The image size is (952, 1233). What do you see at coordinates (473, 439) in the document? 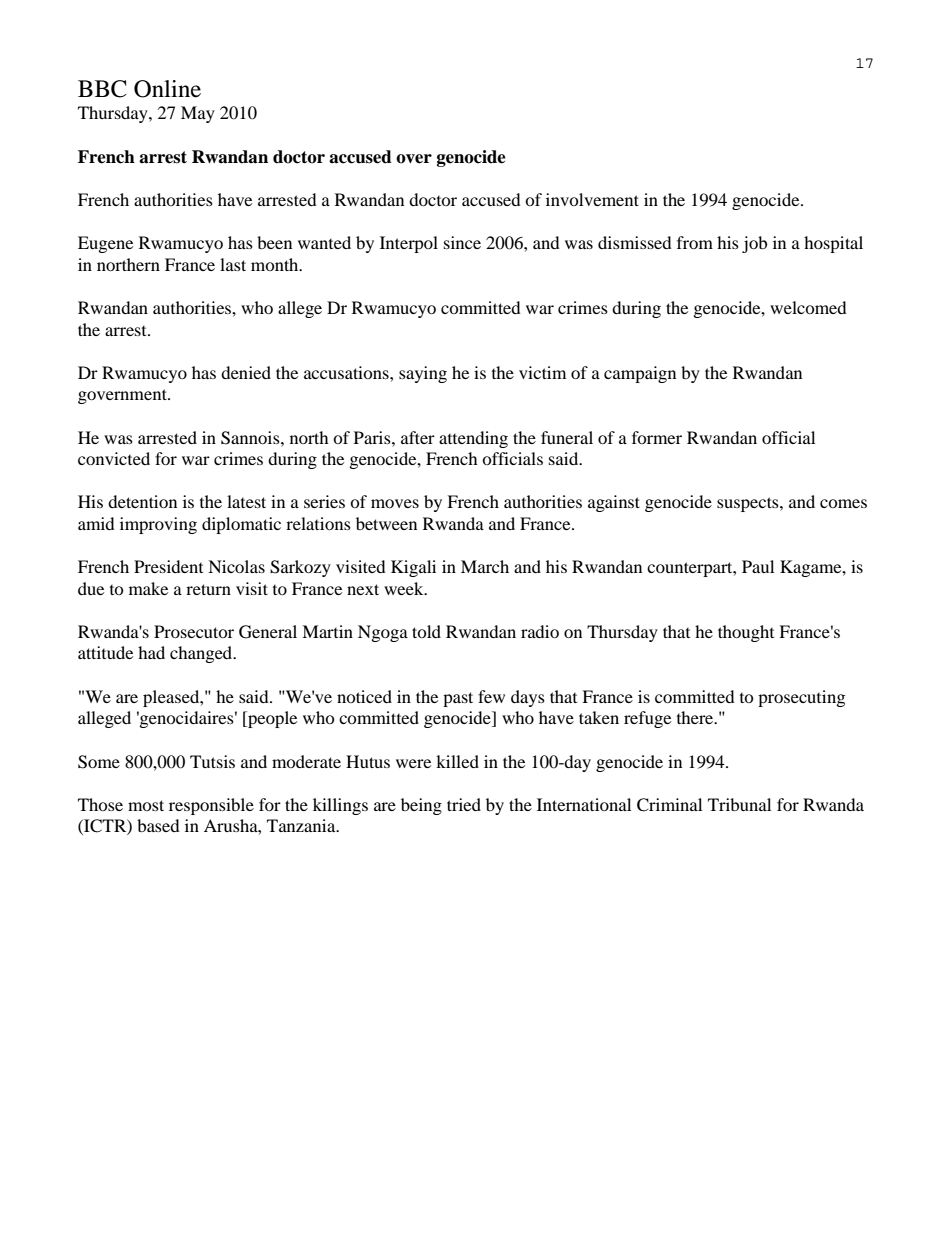
I see `attending` at bounding box center [473, 439].
